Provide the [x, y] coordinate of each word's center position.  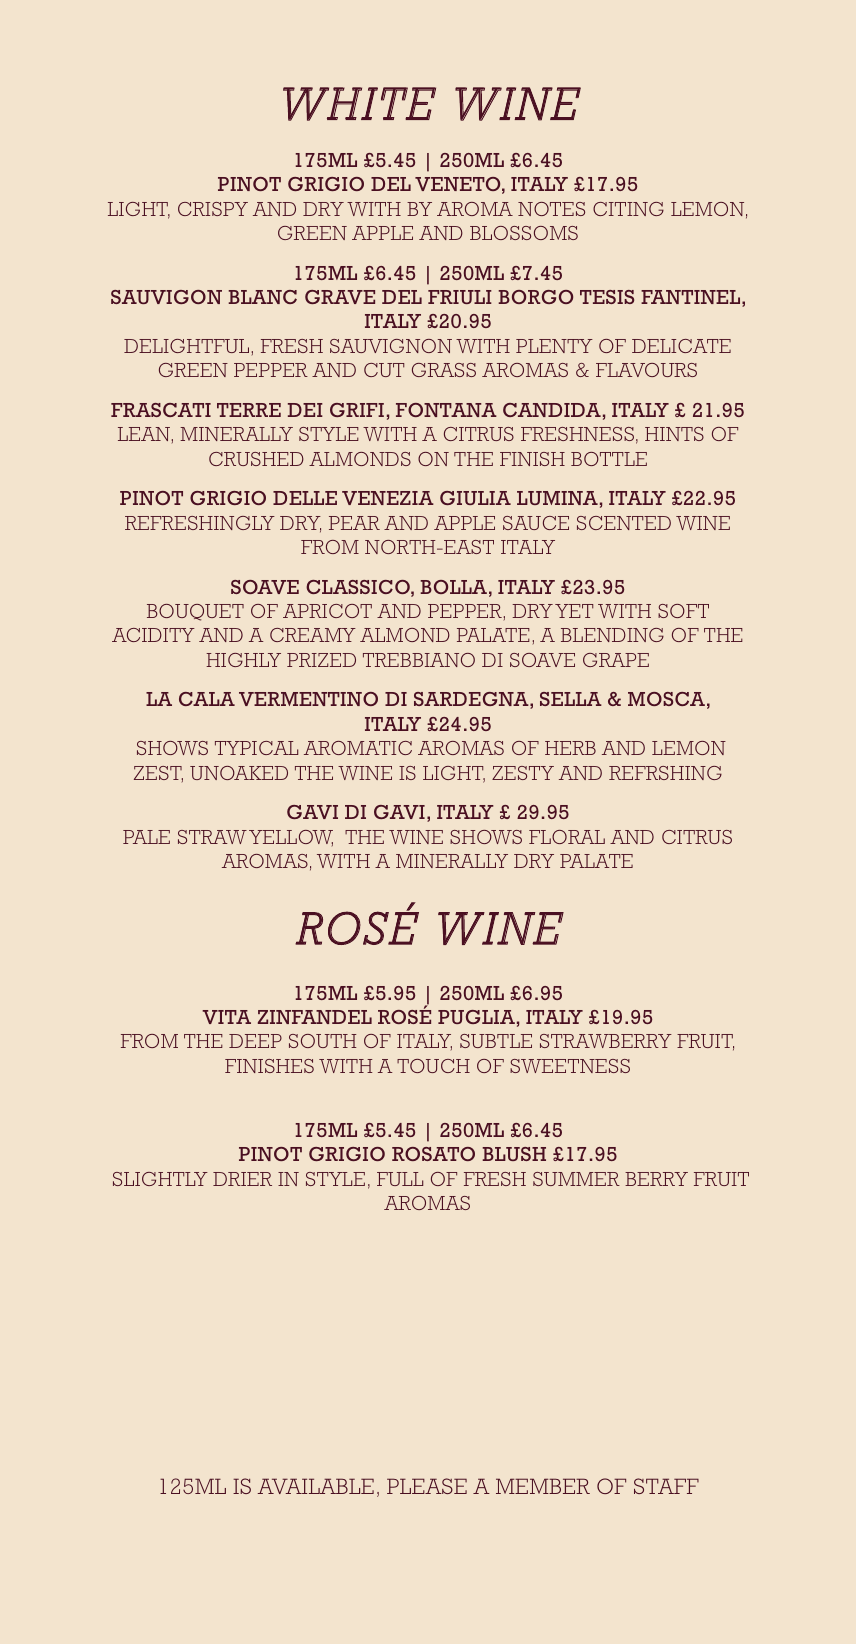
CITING [628, 209]
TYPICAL [256, 748]
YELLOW [291, 838]
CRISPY [213, 209]
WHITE [359, 104]
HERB [570, 748]
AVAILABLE [315, 1486]
